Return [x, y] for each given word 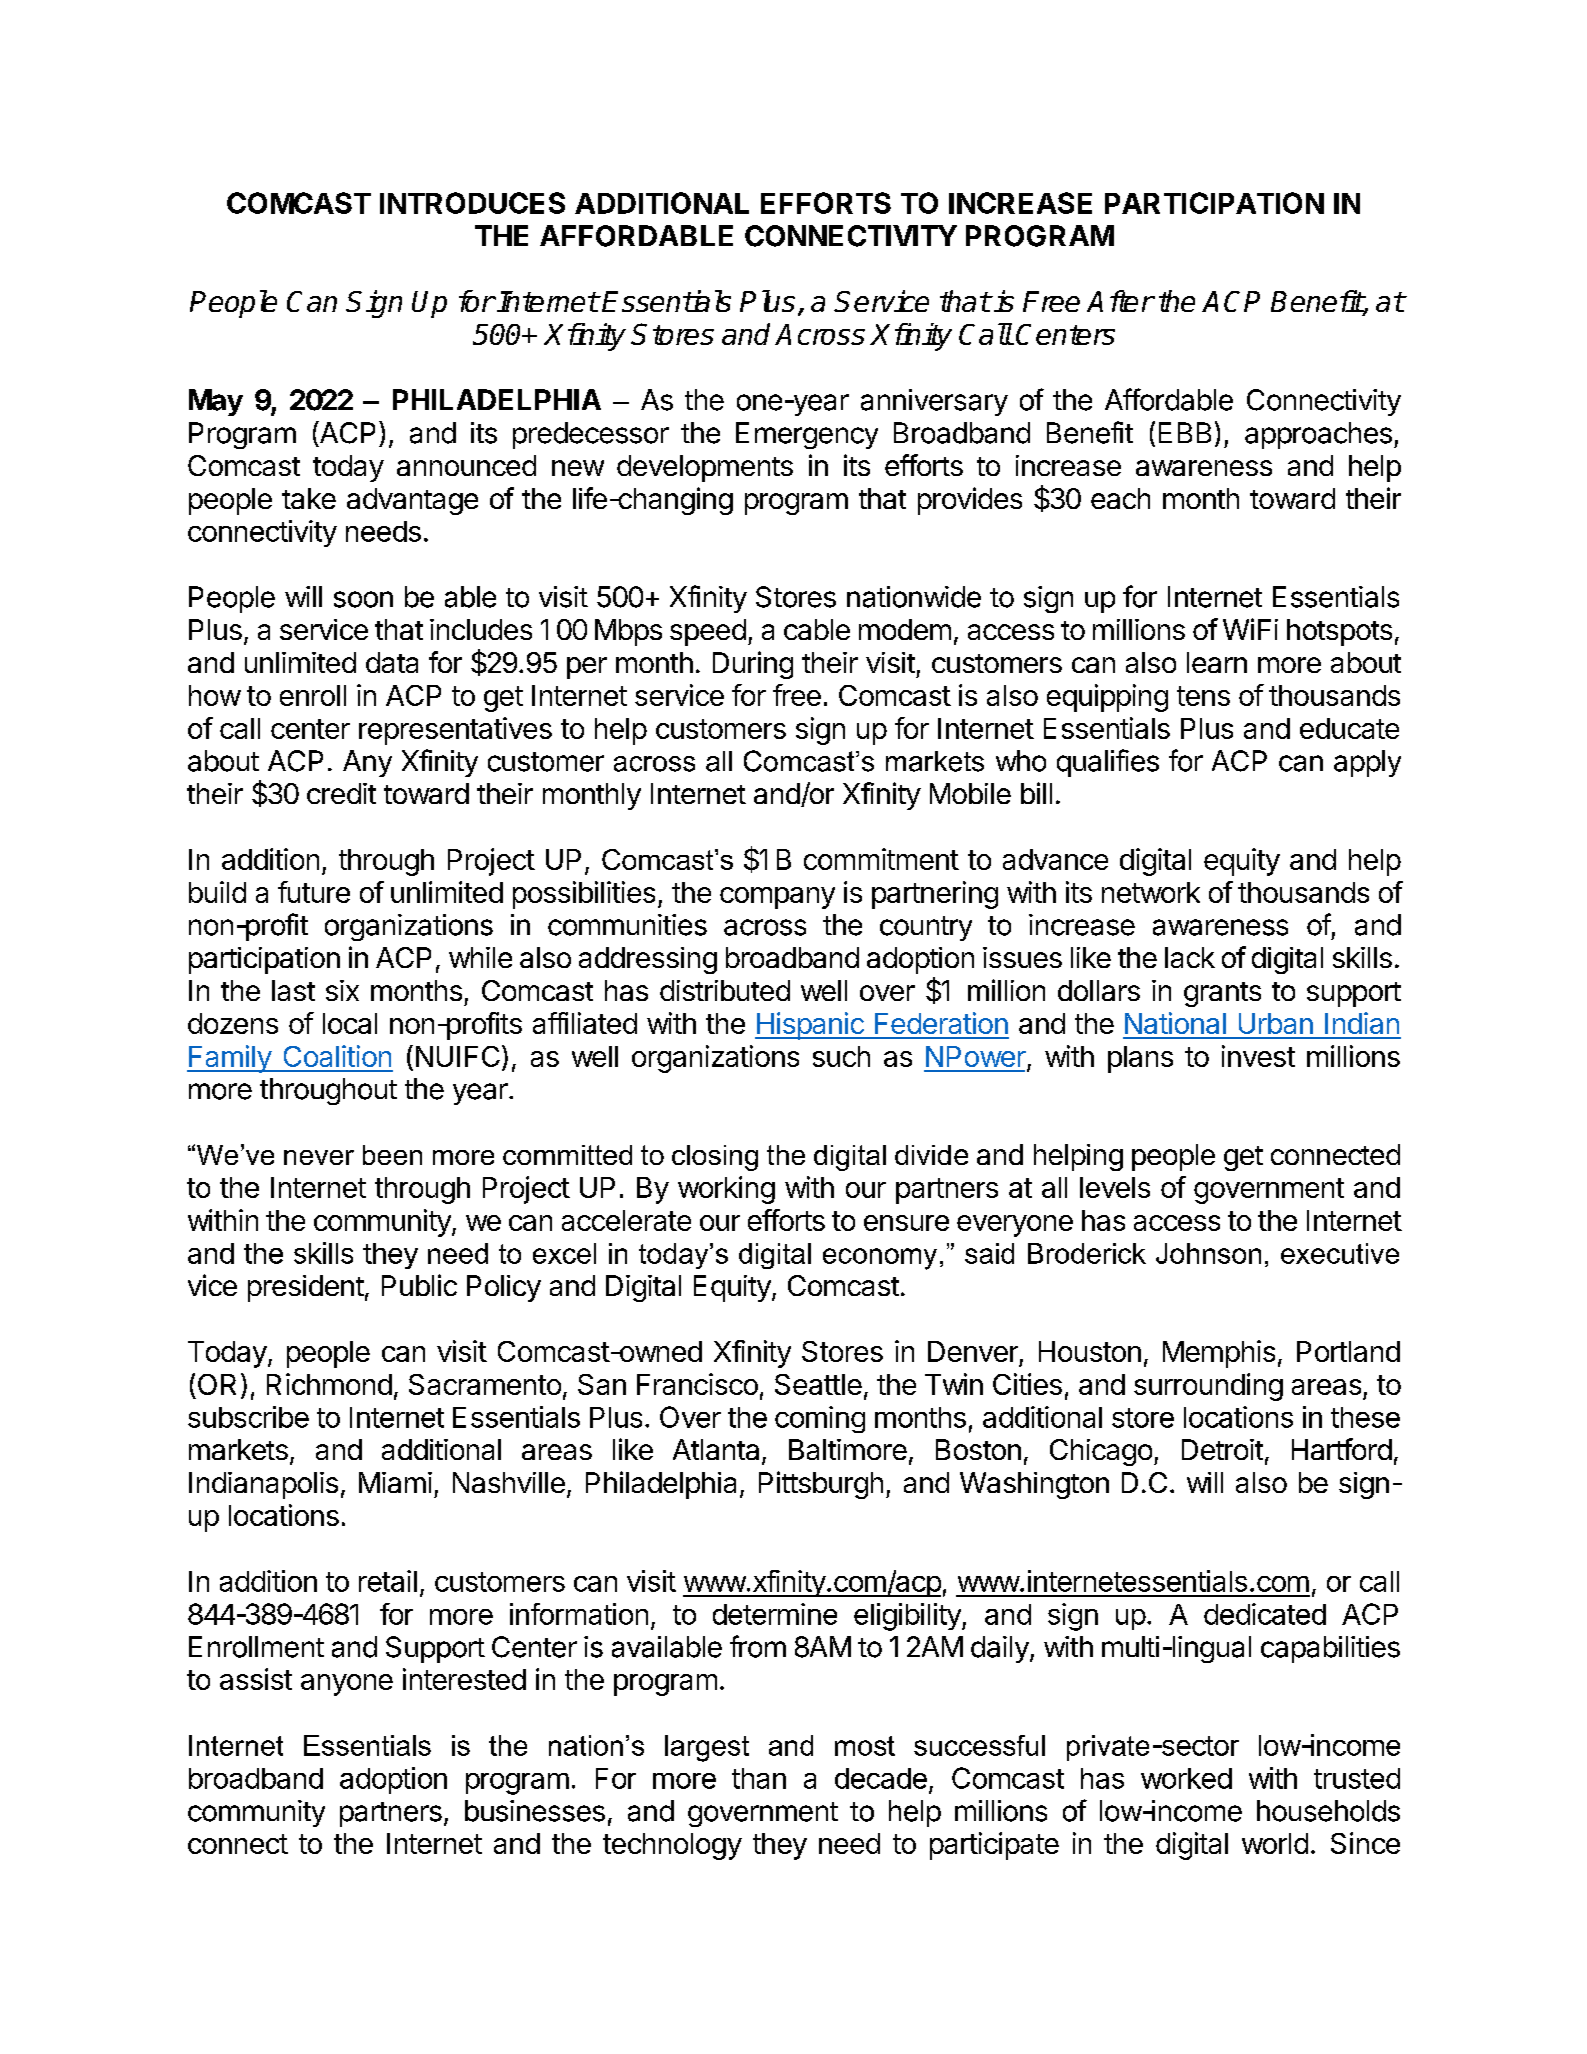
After [1120, 301]
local [350, 1023]
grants [1222, 994]
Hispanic [810, 1026]
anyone [347, 1685]
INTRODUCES [472, 203]
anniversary [934, 402]
